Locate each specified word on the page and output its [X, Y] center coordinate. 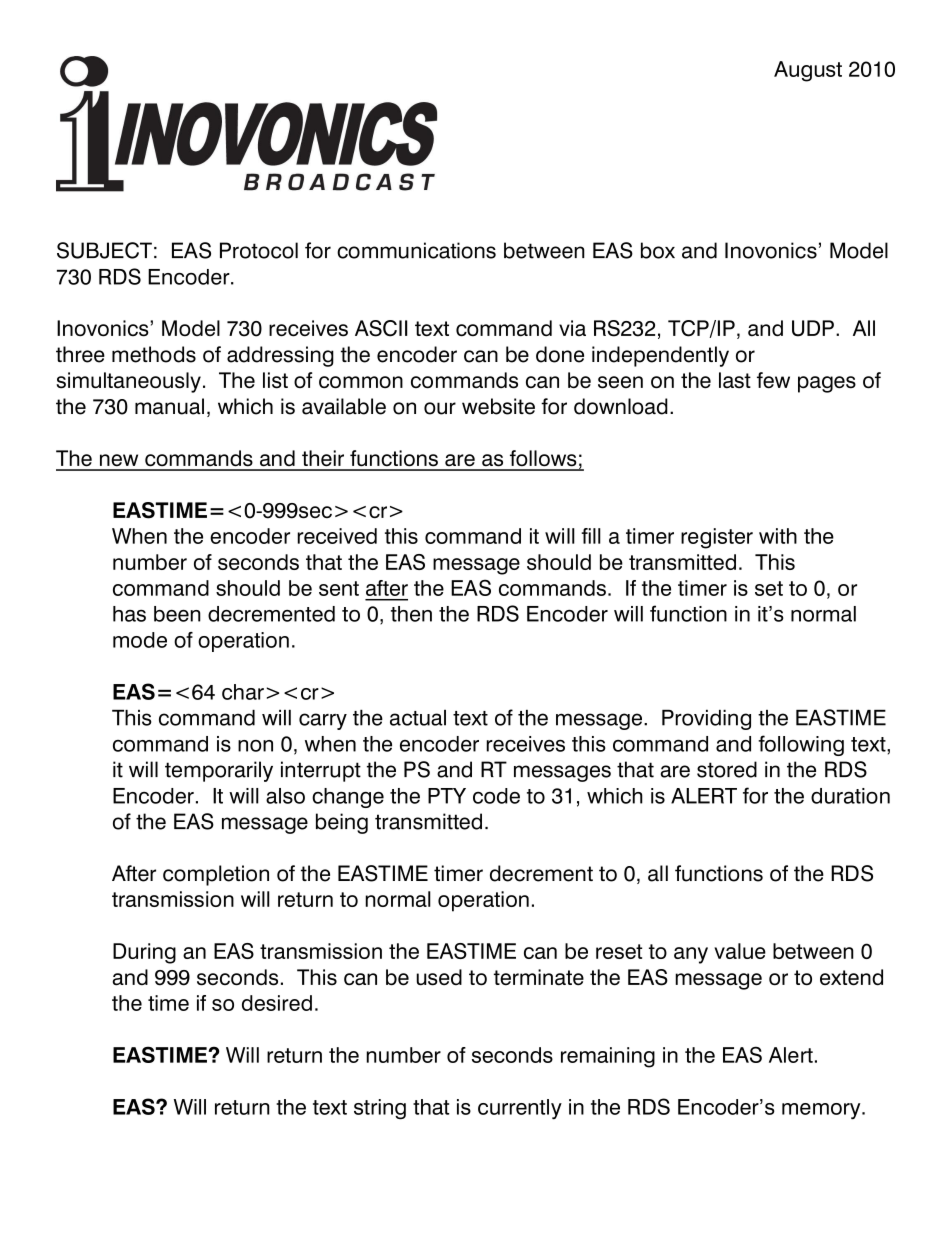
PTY [447, 796]
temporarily [219, 771]
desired [277, 1003]
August [808, 71]
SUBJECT [104, 250]
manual [169, 406]
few [773, 380]
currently [520, 1109]
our [440, 408]
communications [416, 250]
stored [727, 769]
